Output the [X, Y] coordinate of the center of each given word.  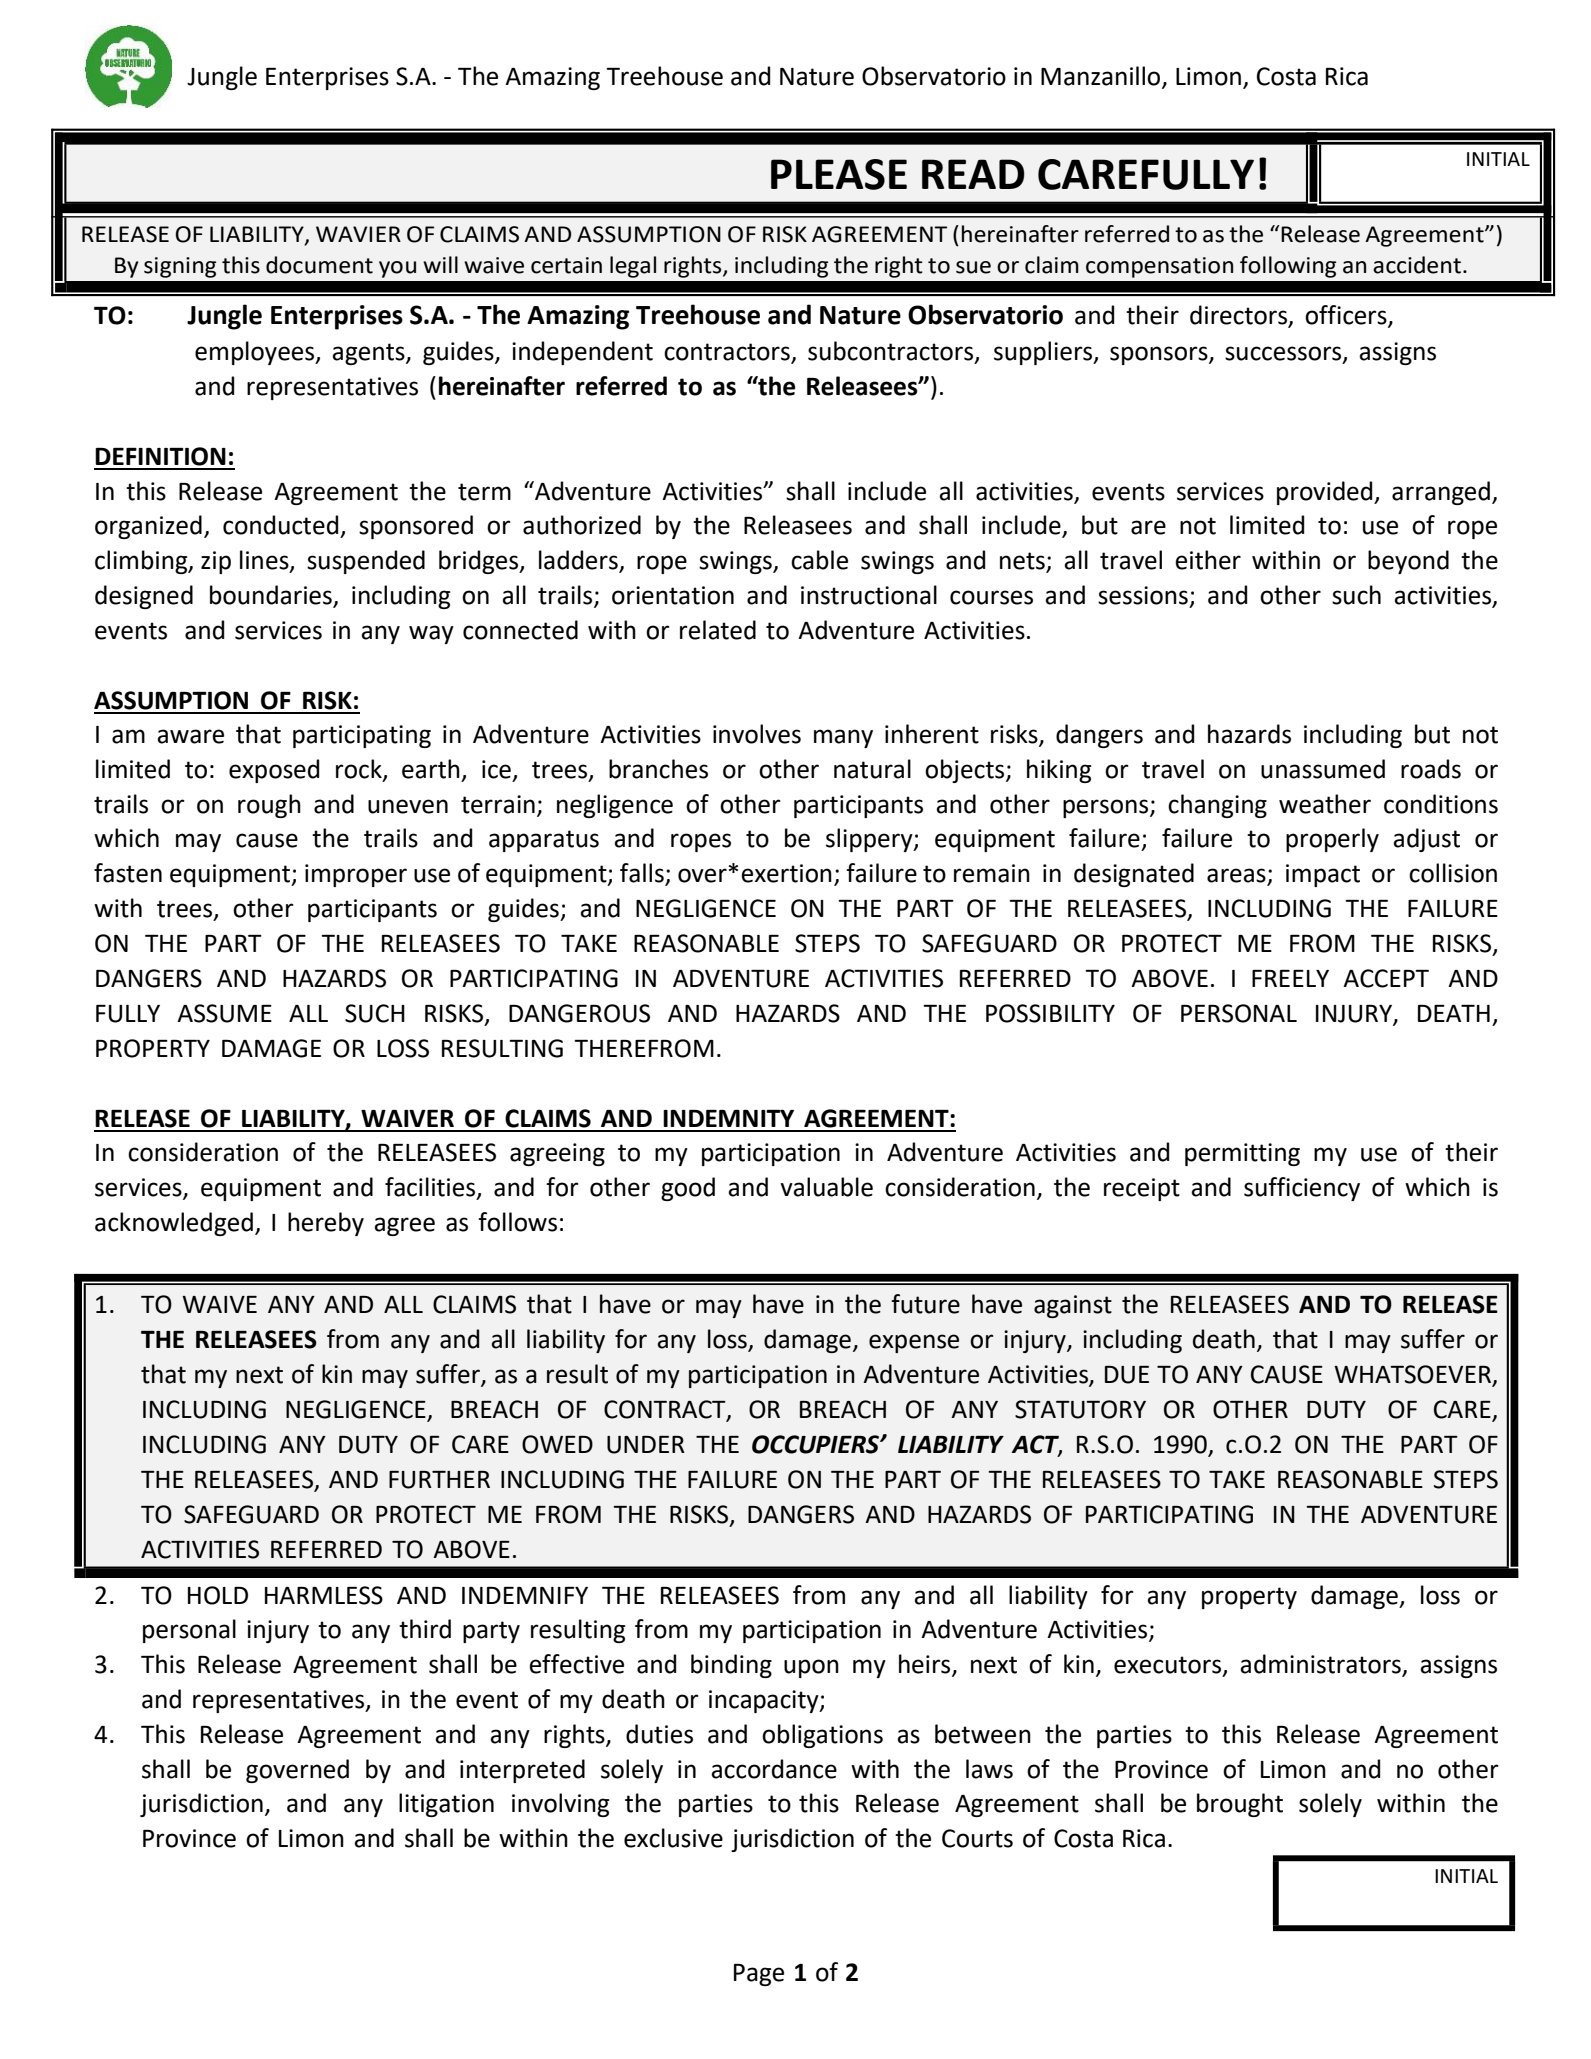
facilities [431, 1188]
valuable [826, 1187]
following [1288, 267]
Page [759, 1975]
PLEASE [839, 174]
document [319, 265]
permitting [1242, 1154]
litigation [446, 1805]
